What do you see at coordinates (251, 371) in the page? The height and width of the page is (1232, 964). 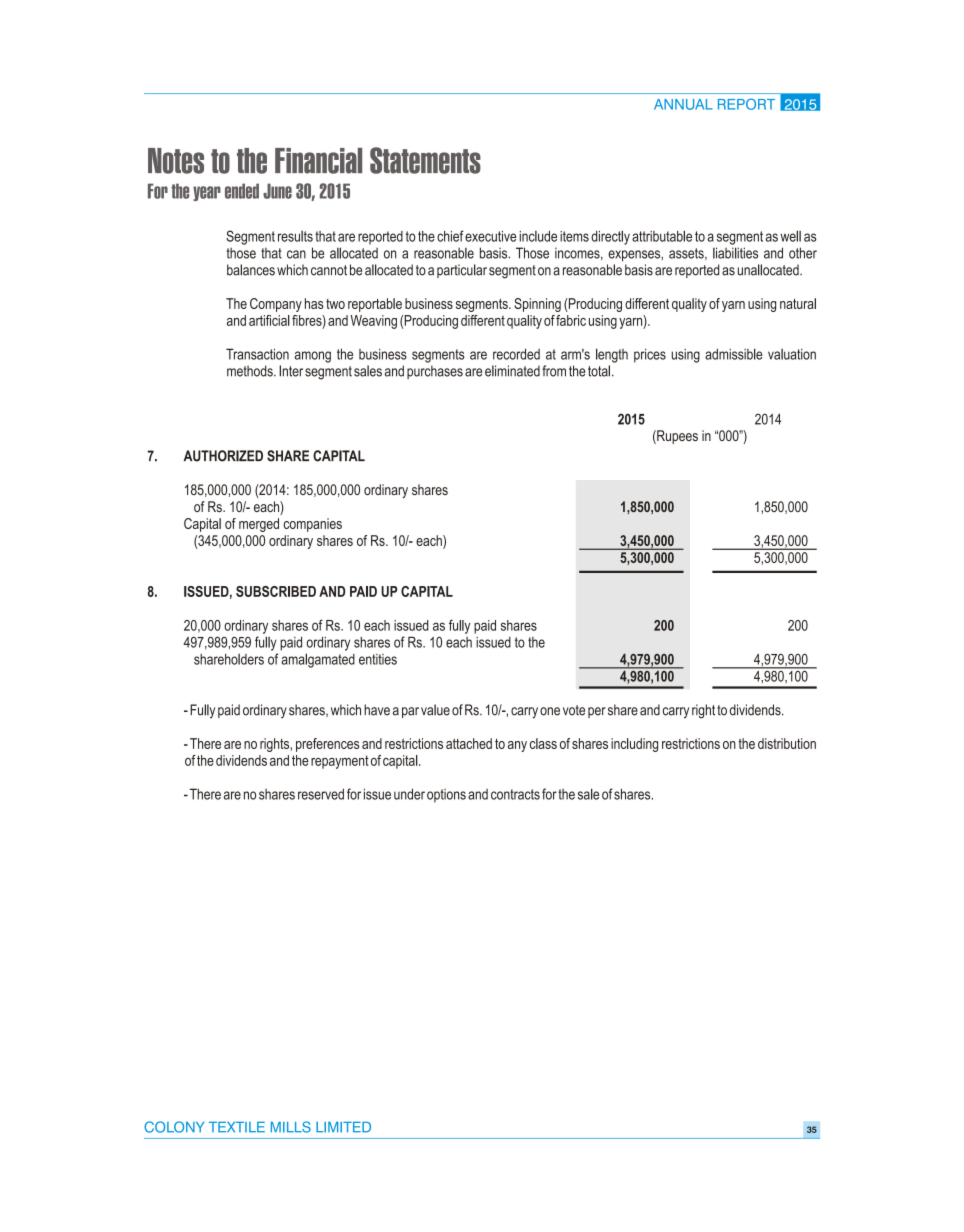 I see `methods` at bounding box center [251, 371].
